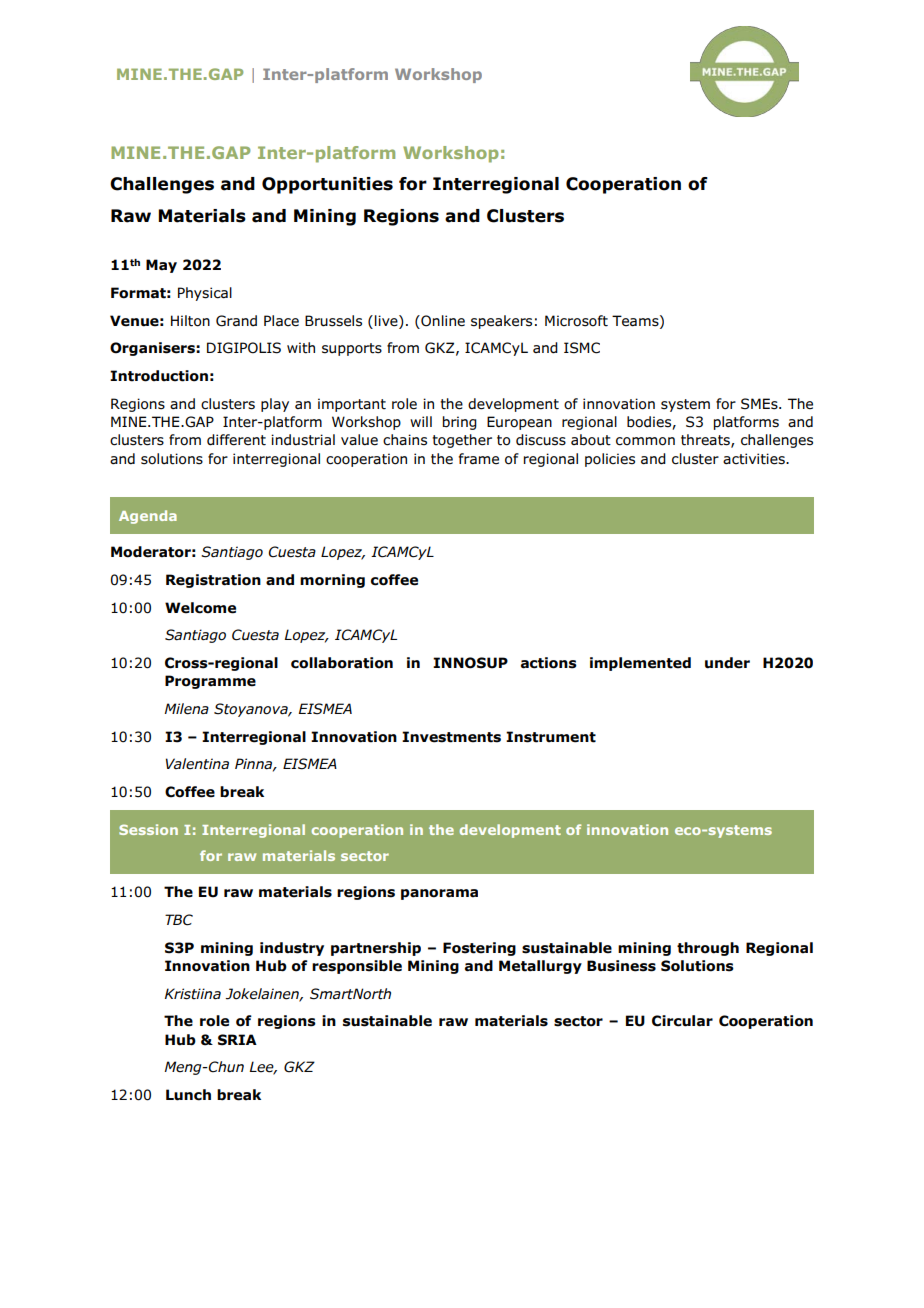  What do you see at coordinates (236, 440) in the screenshot?
I see `different` at bounding box center [236, 440].
